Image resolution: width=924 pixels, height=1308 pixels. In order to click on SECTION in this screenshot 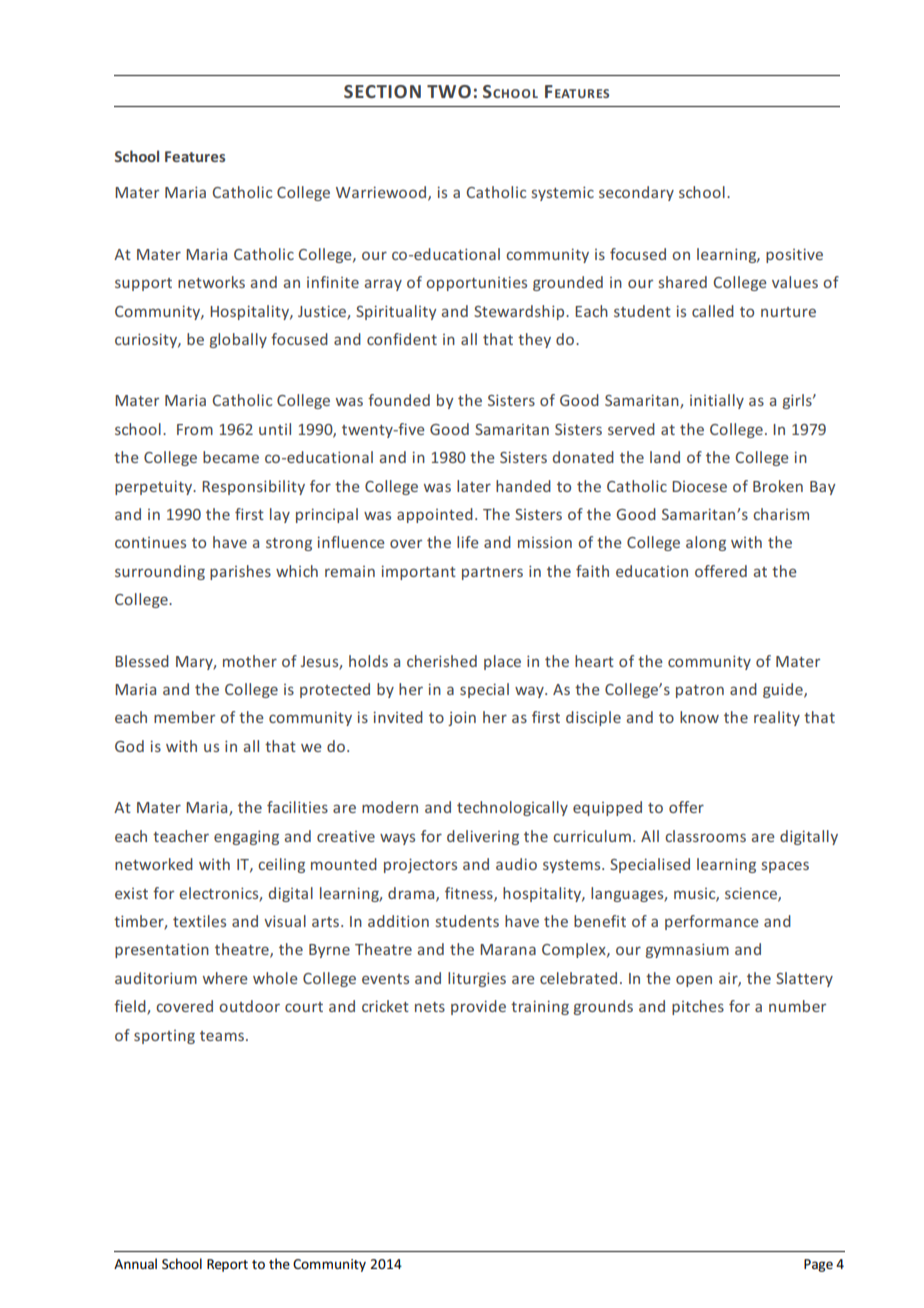, I will do `click(382, 91)`.
